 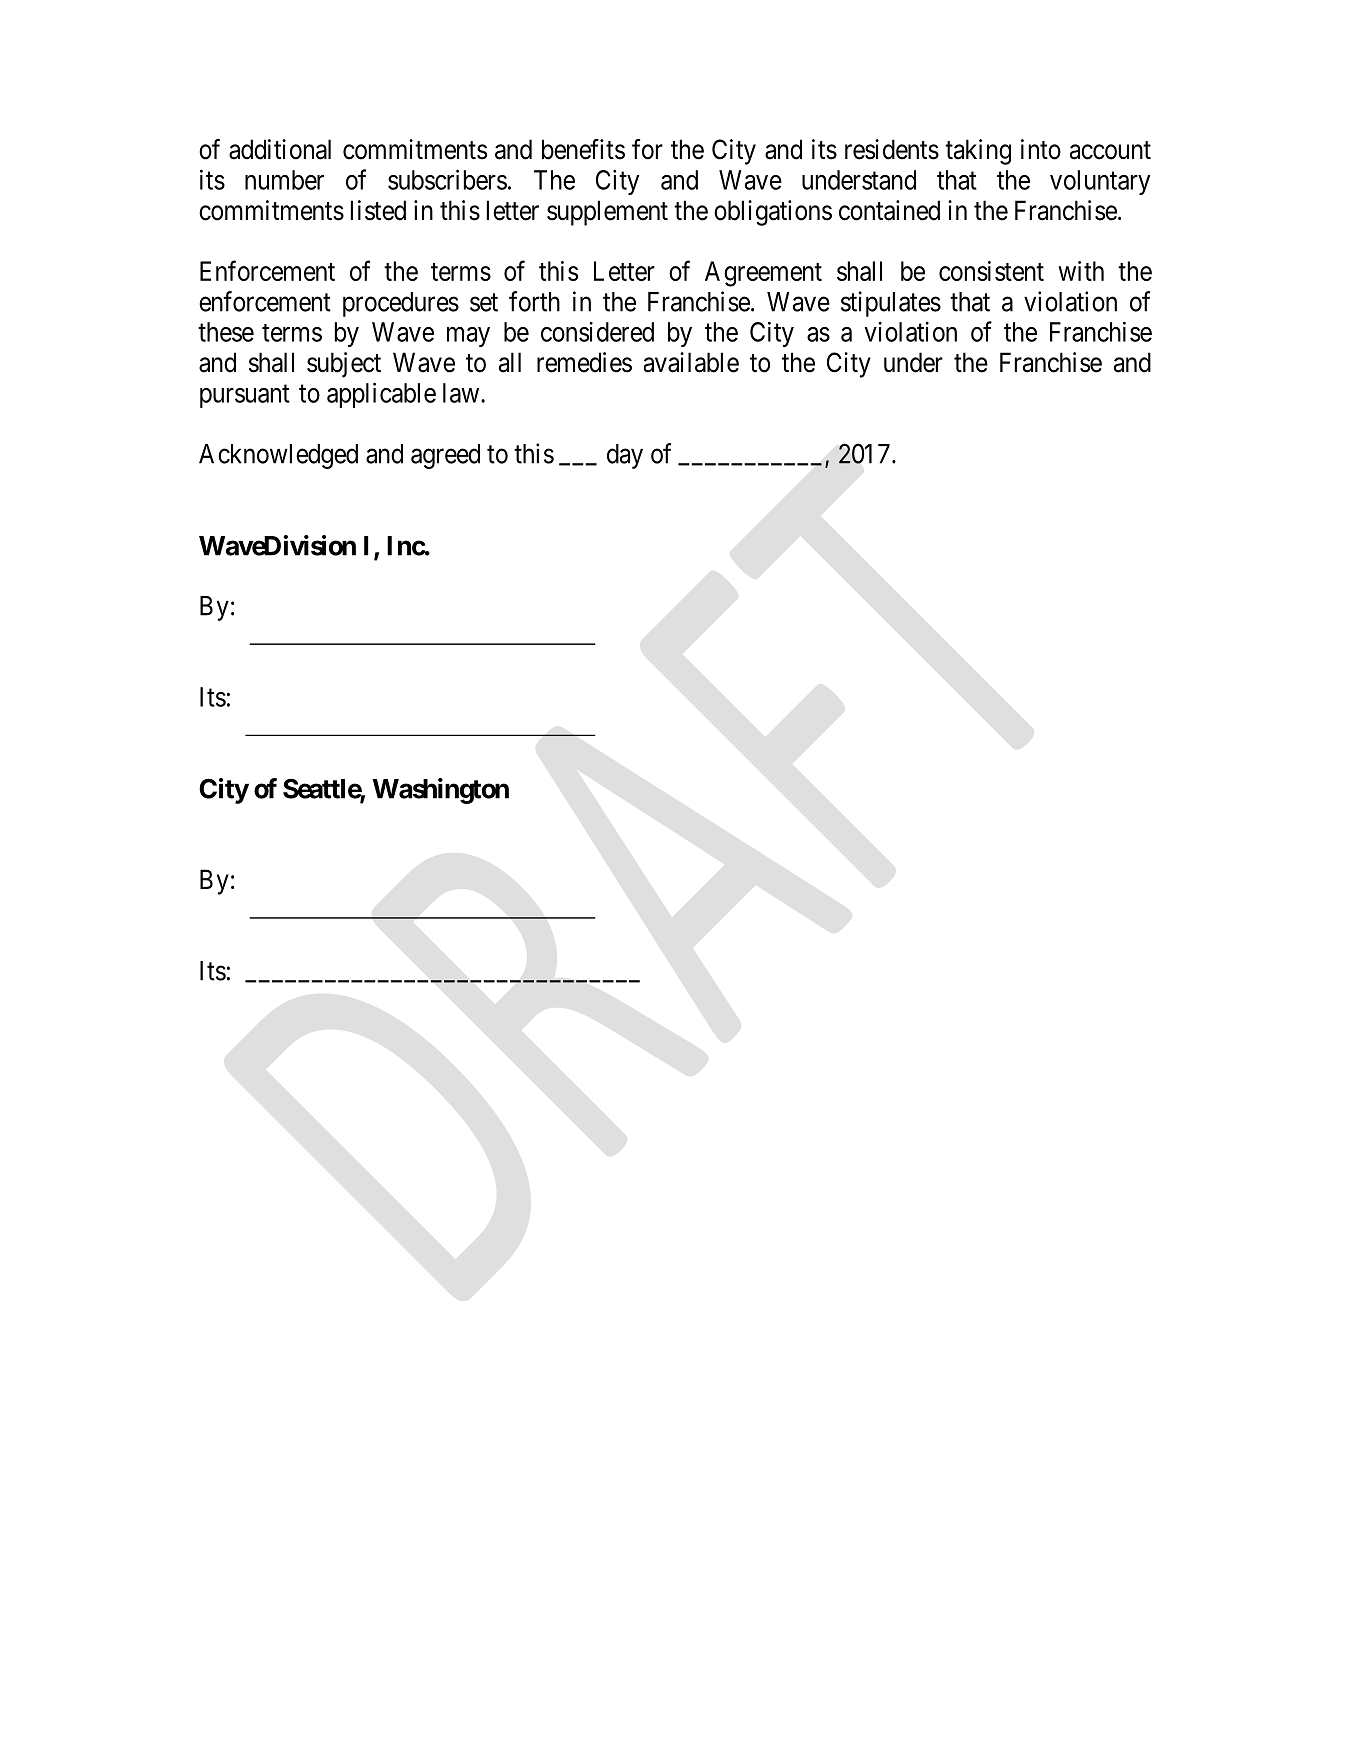 What do you see at coordinates (978, 152) in the page?
I see `taking` at bounding box center [978, 152].
